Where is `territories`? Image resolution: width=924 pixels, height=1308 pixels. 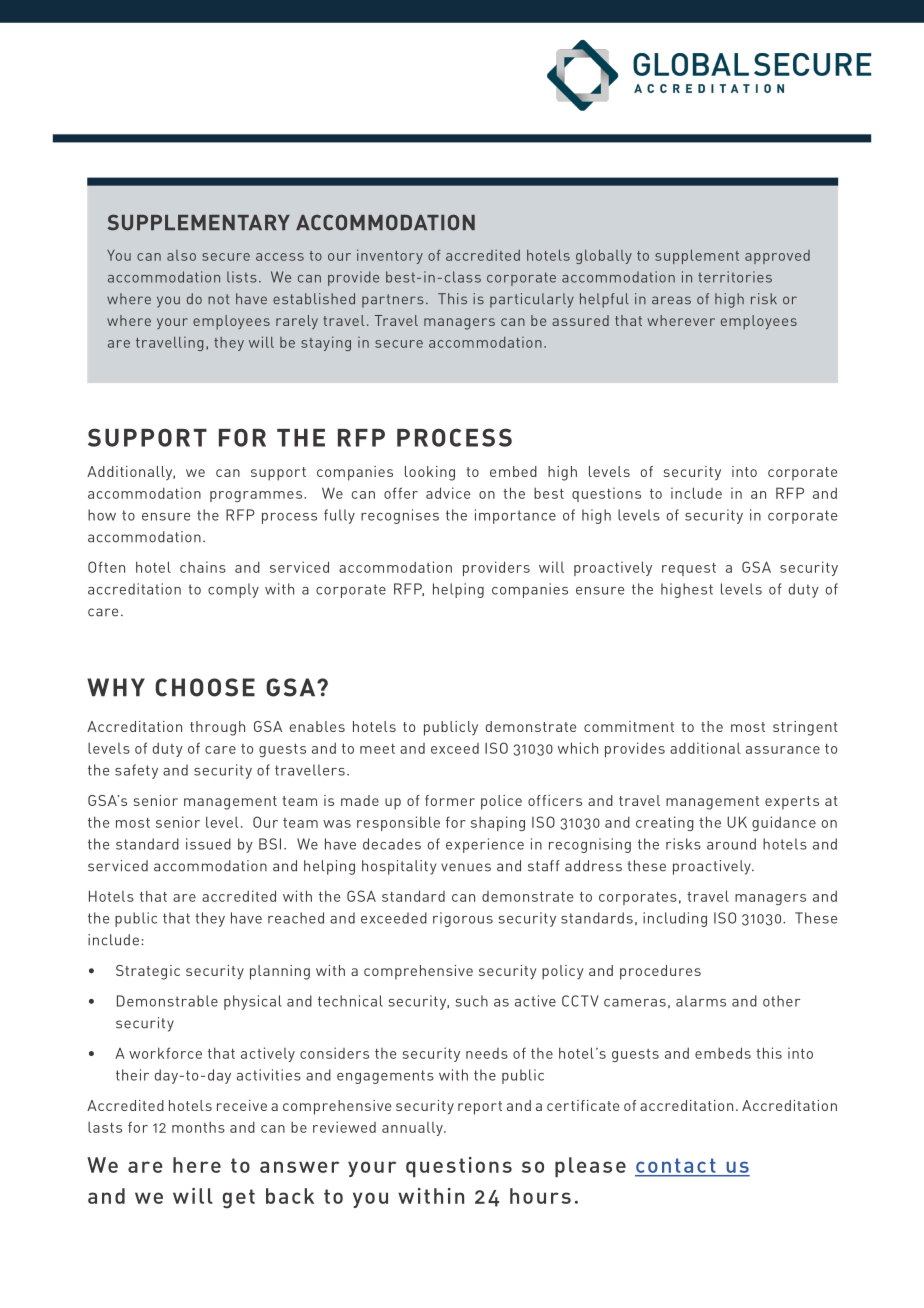
territories is located at coordinates (735, 277).
